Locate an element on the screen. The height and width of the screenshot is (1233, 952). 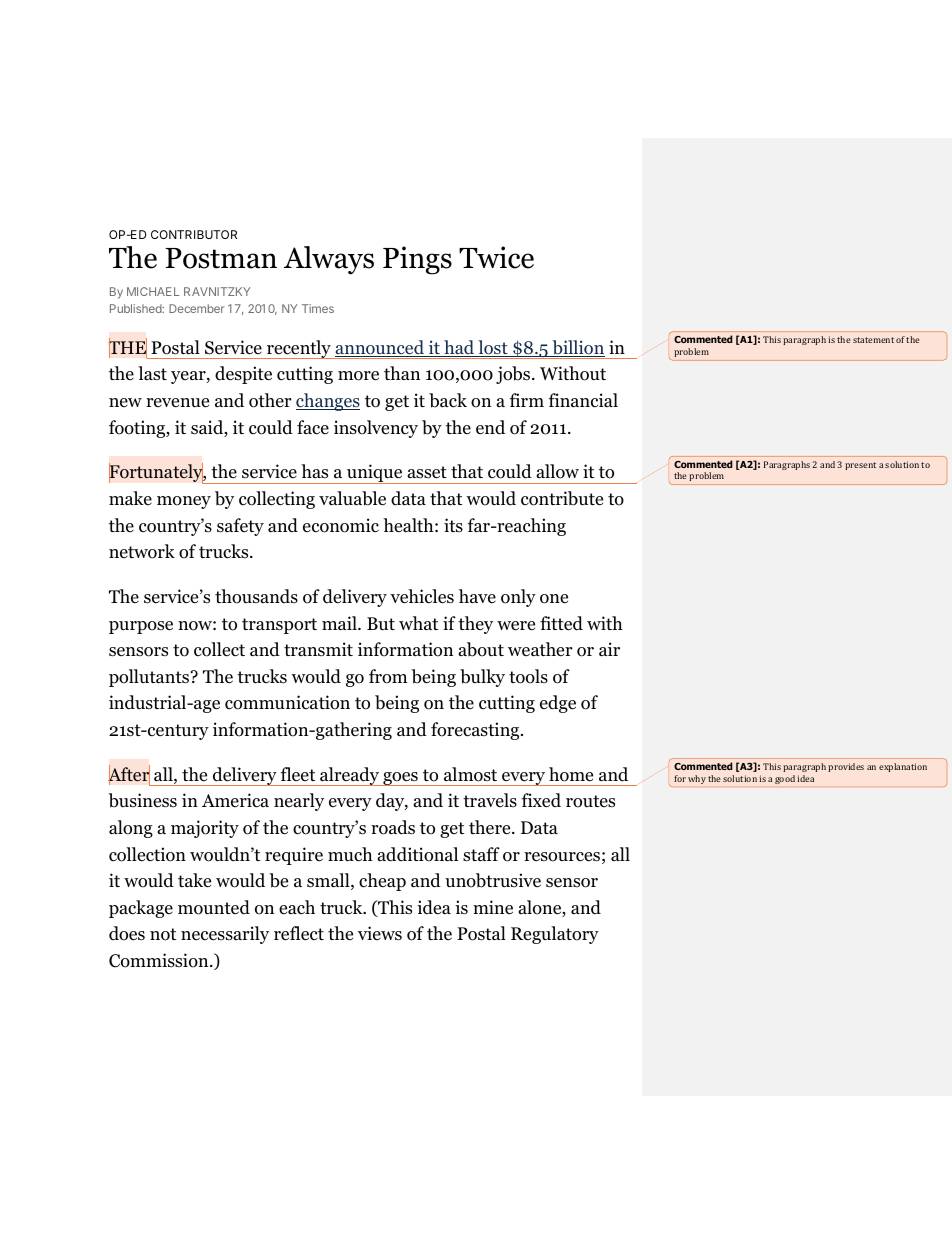
mine is located at coordinates (493, 907).
